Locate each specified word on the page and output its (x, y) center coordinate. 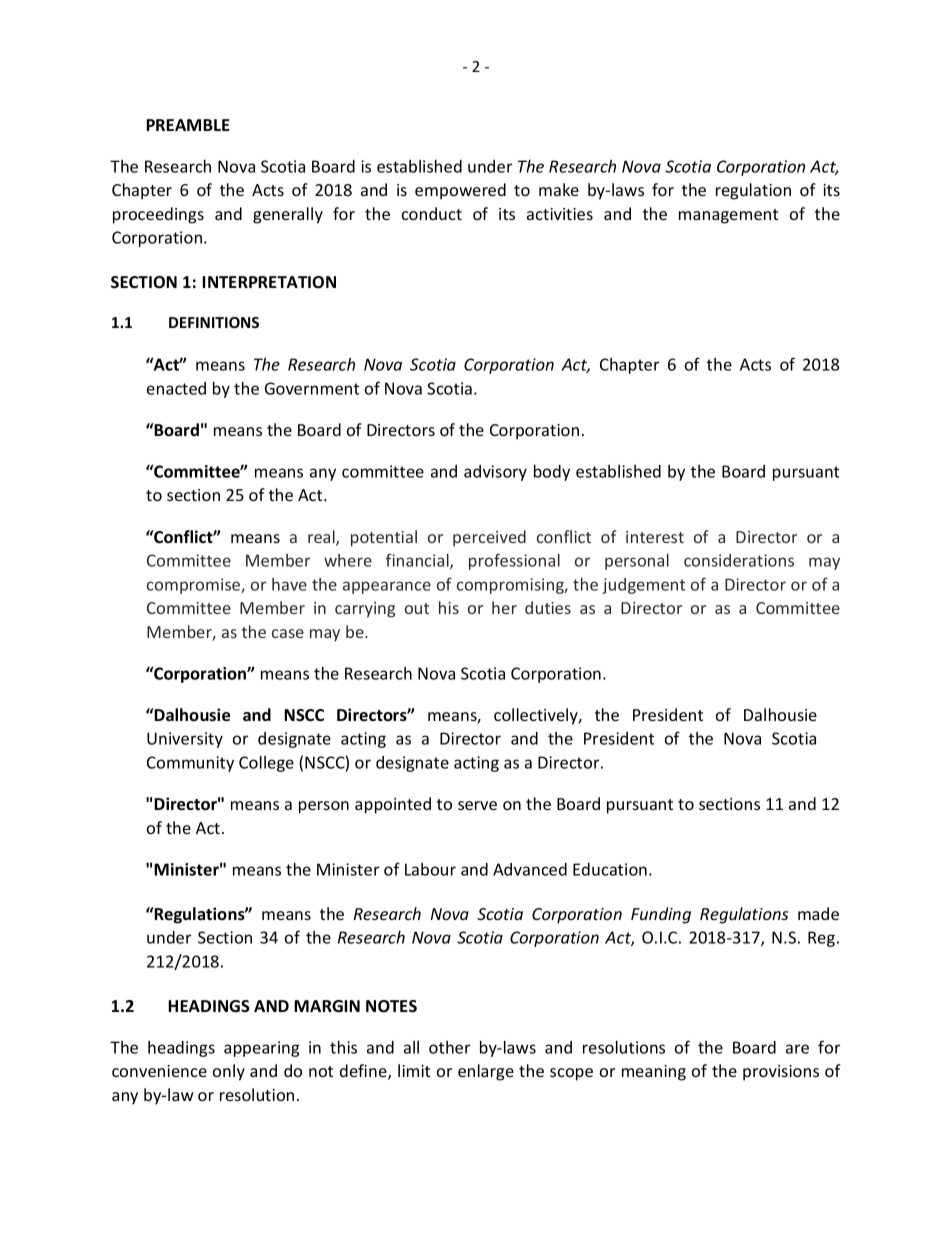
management (728, 216)
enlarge (486, 1072)
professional (514, 561)
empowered (460, 191)
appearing (262, 1049)
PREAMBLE (188, 125)
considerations (739, 560)
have (289, 584)
